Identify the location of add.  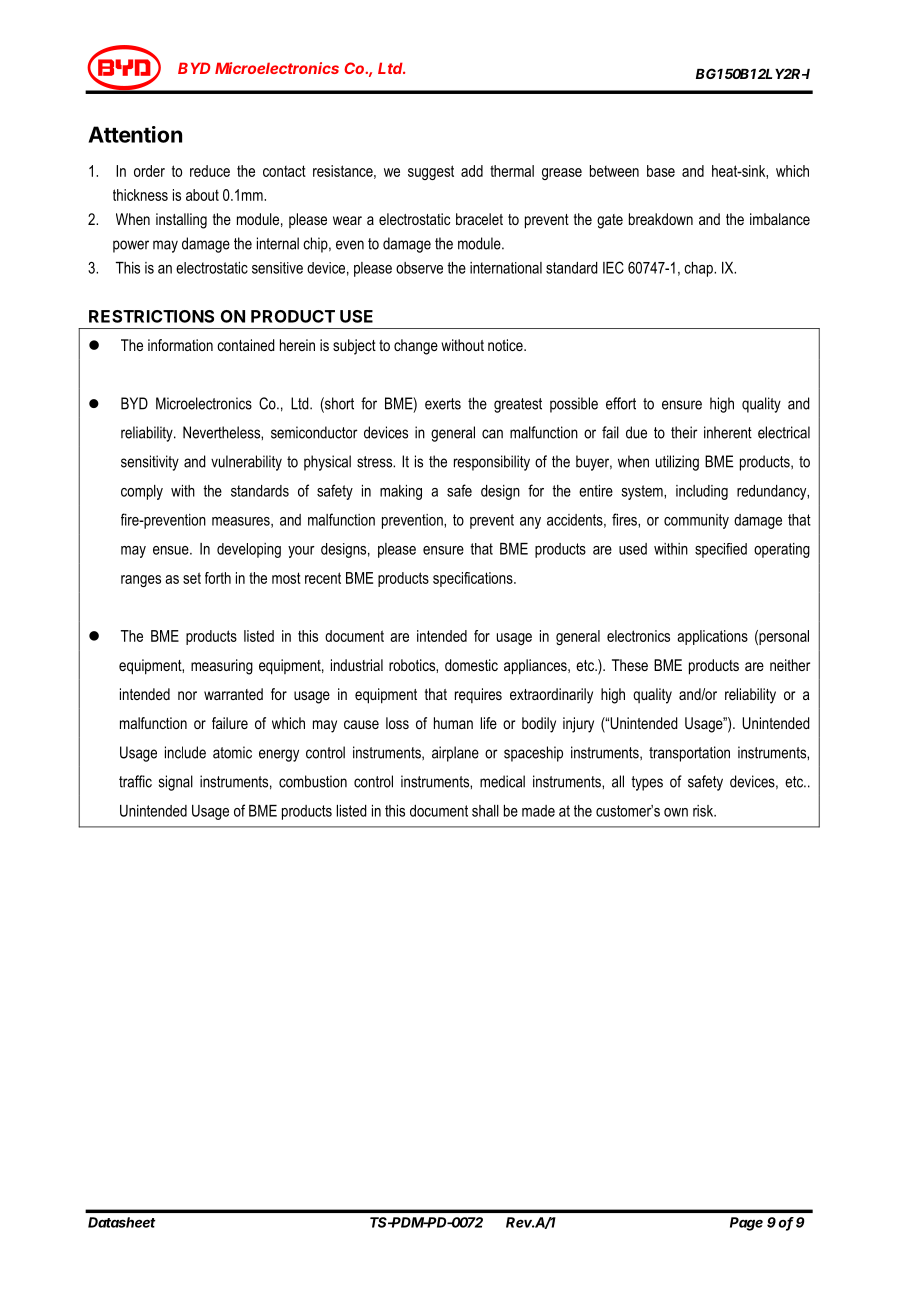
(472, 171).
